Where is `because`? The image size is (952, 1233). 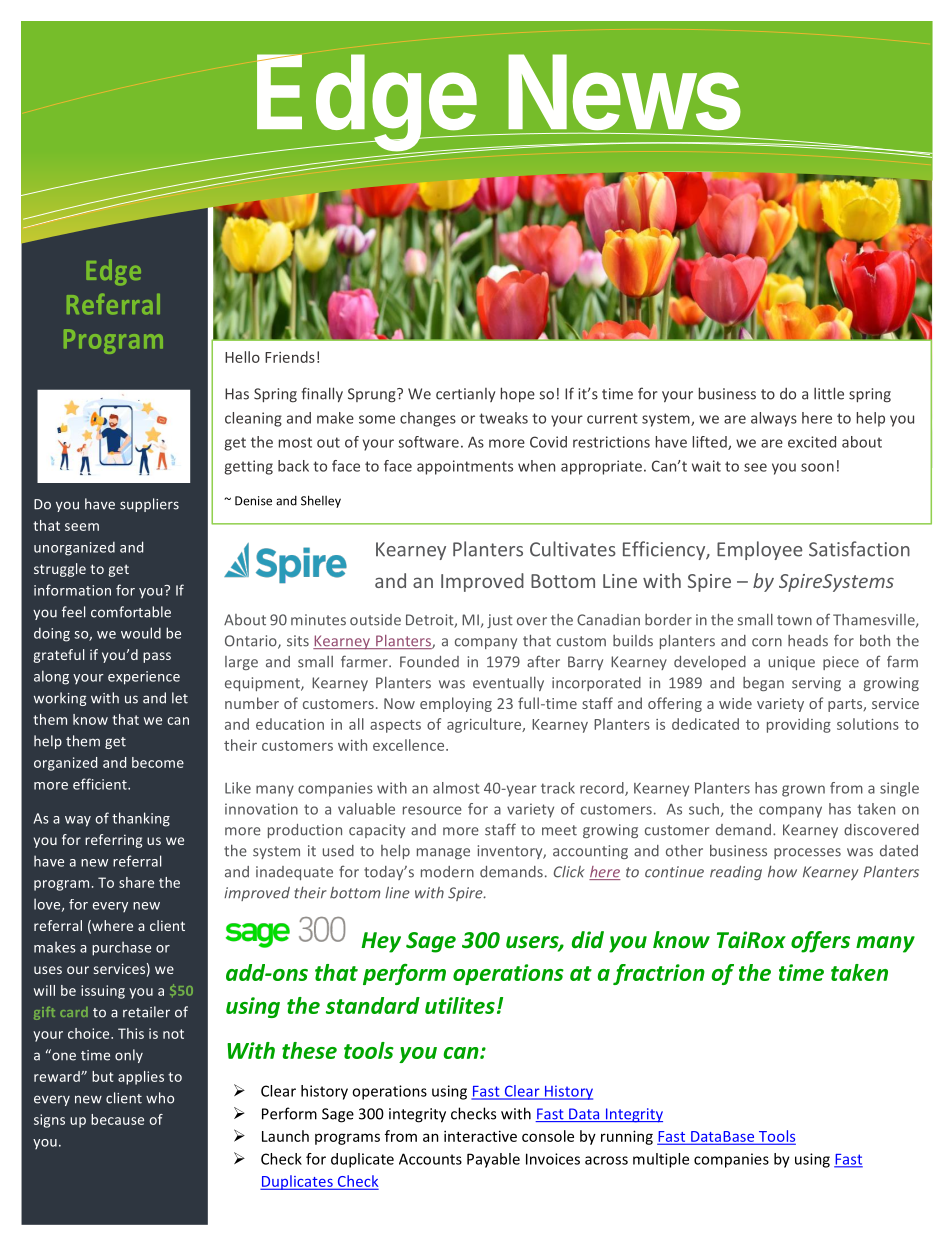
because is located at coordinates (117, 1119).
